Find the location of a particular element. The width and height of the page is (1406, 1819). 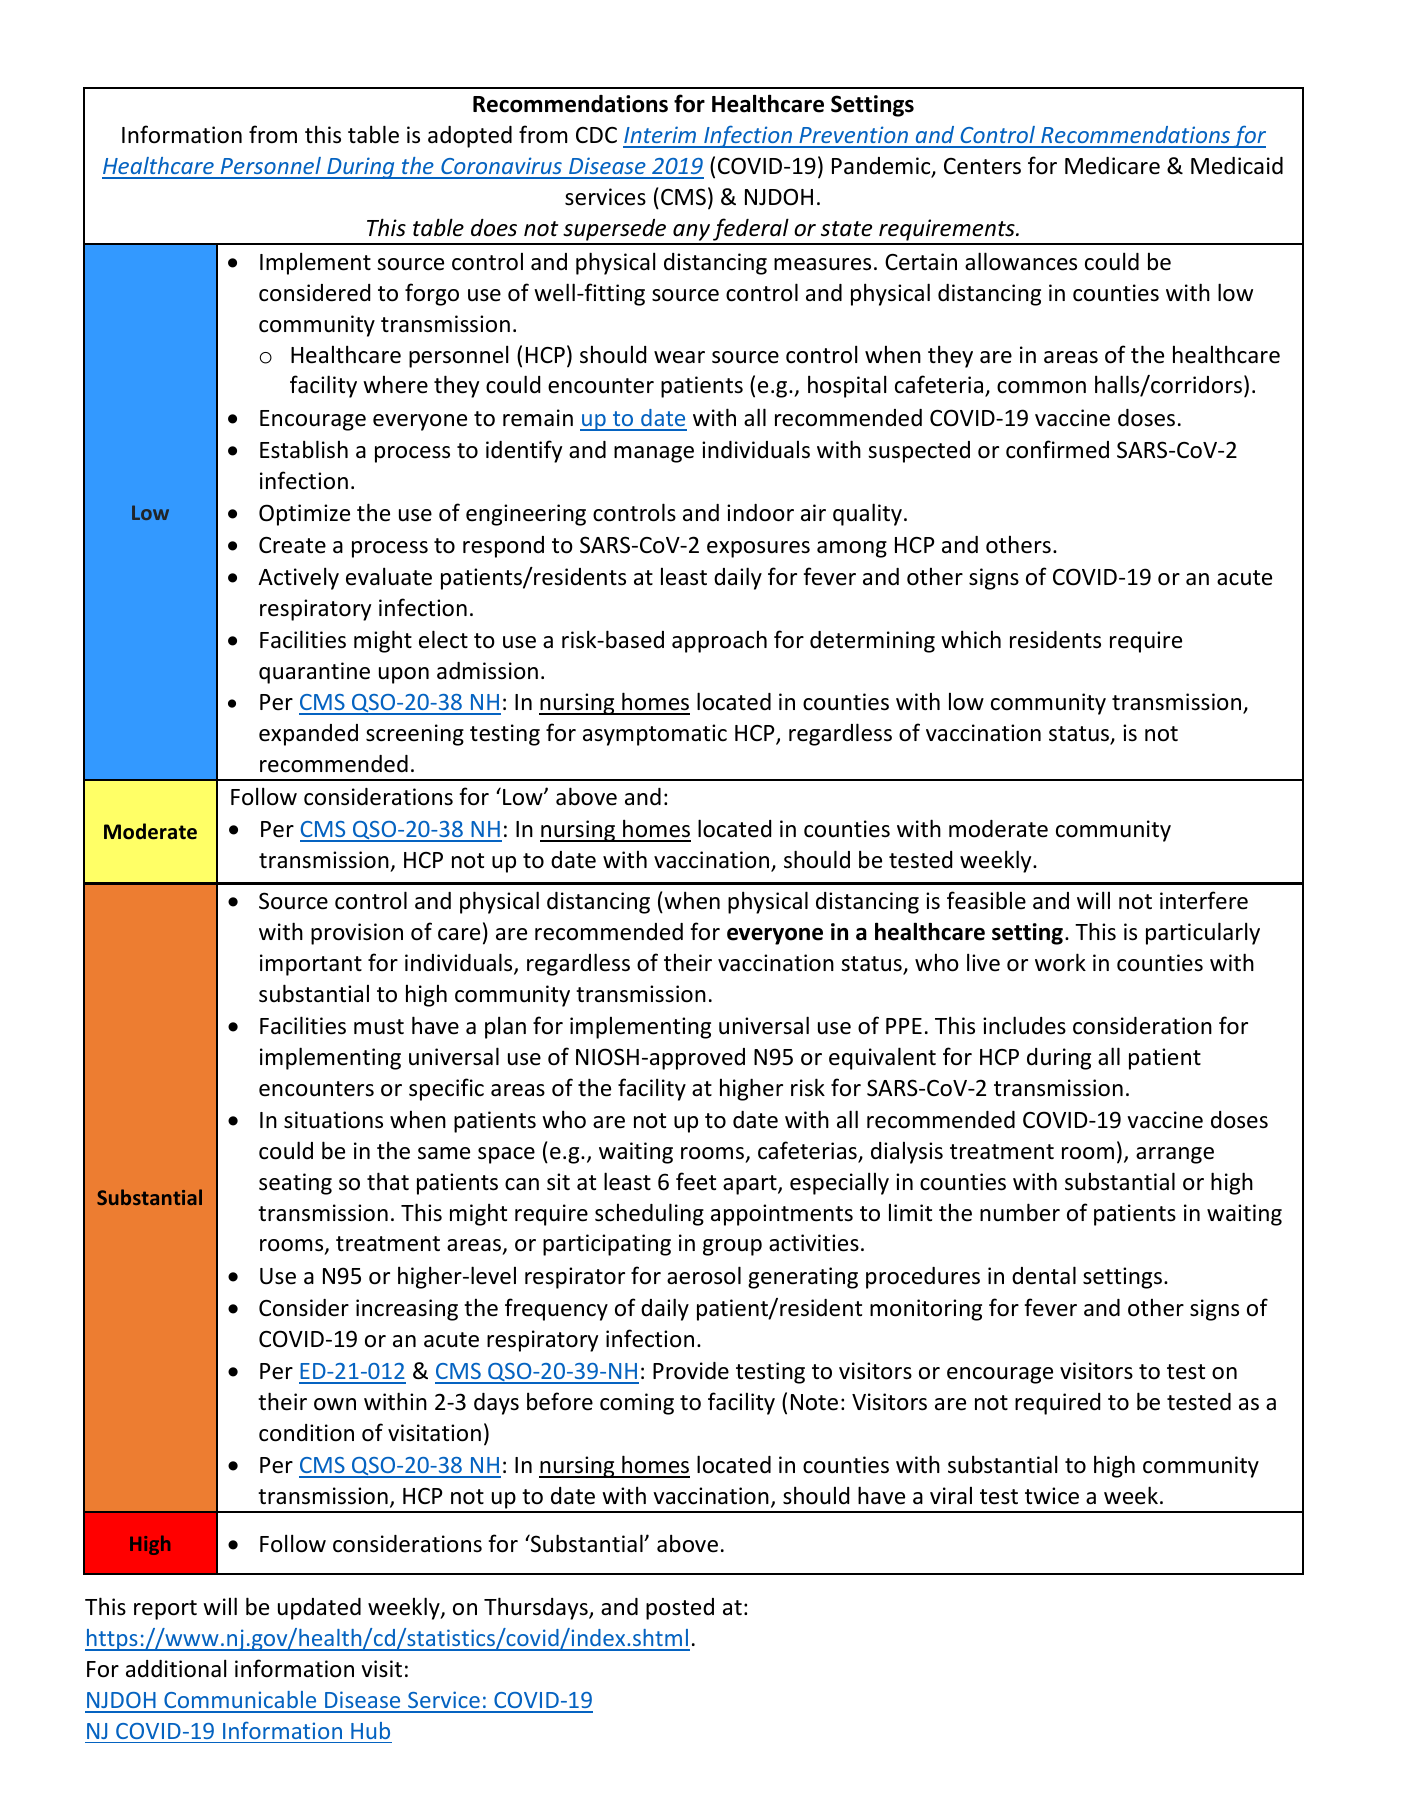

plan is located at coordinates (505, 1027).
